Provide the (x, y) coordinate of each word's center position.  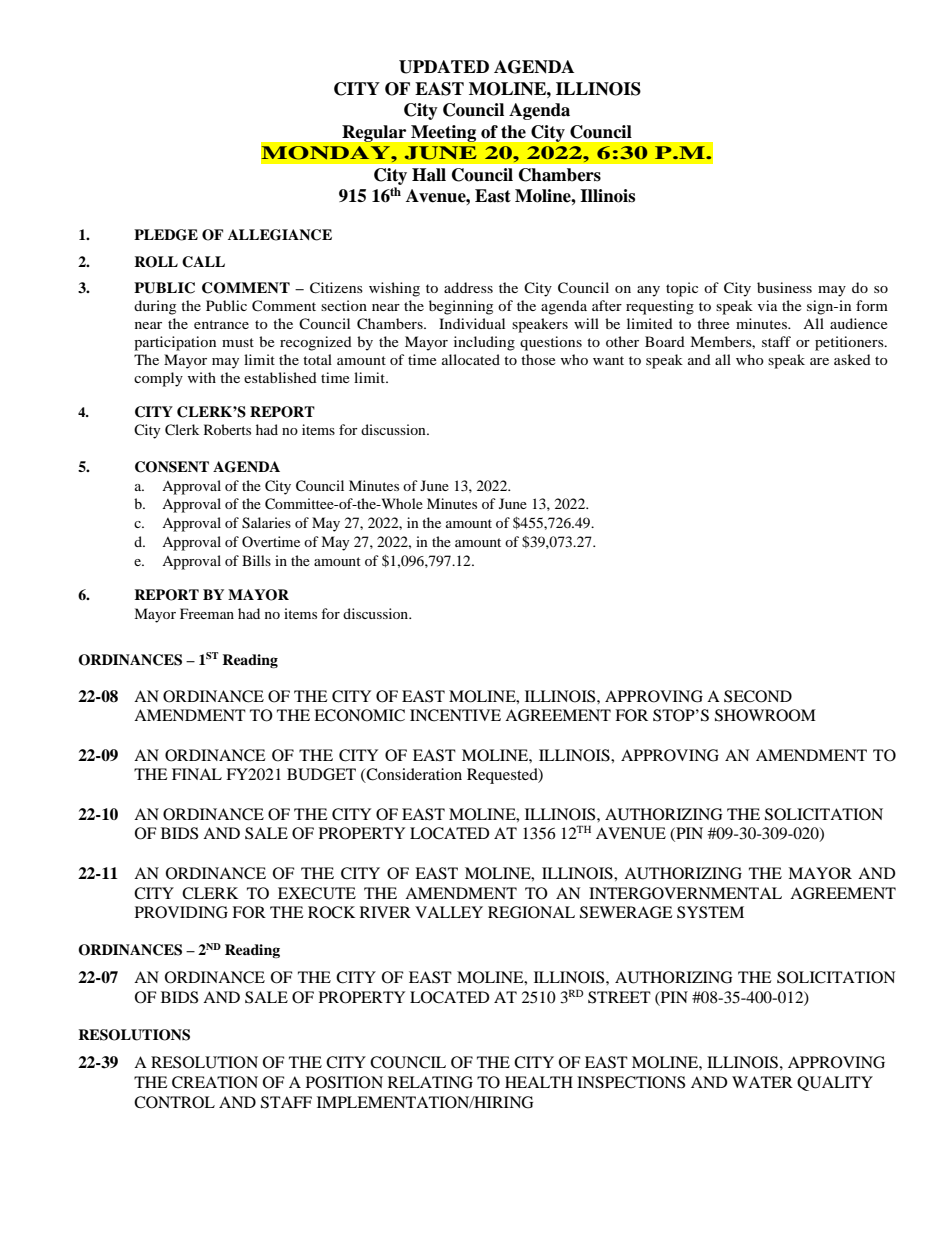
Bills (256, 560)
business (784, 287)
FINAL (197, 774)
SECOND (758, 696)
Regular (374, 133)
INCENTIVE (455, 715)
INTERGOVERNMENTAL (685, 893)
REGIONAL (531, 912)
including (484, 343)
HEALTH (539, 1082)
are (819, 361)
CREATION (215, 1082)
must (238, 342)
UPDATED (444, 67)
